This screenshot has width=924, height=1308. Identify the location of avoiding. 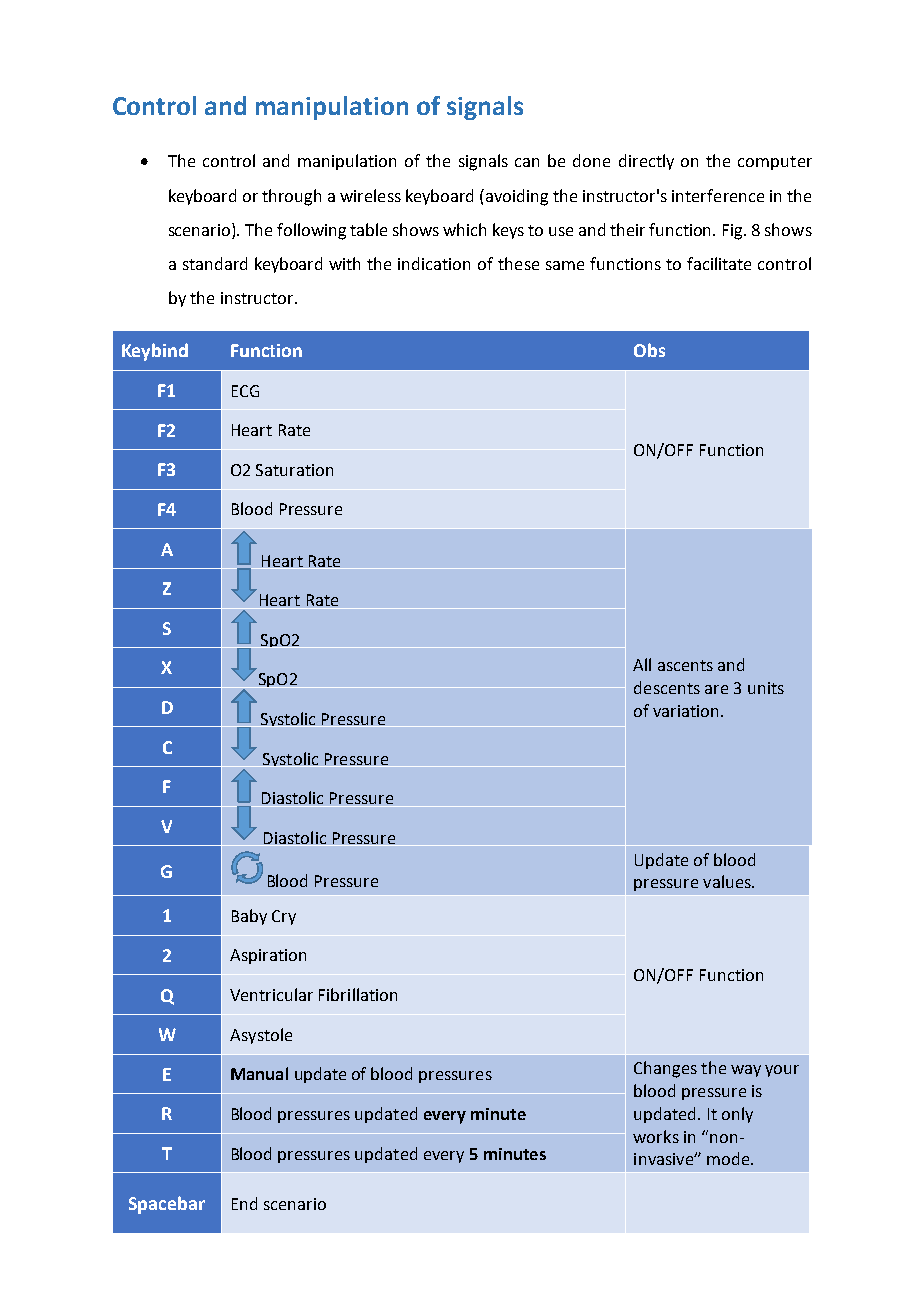
(517, 197).
